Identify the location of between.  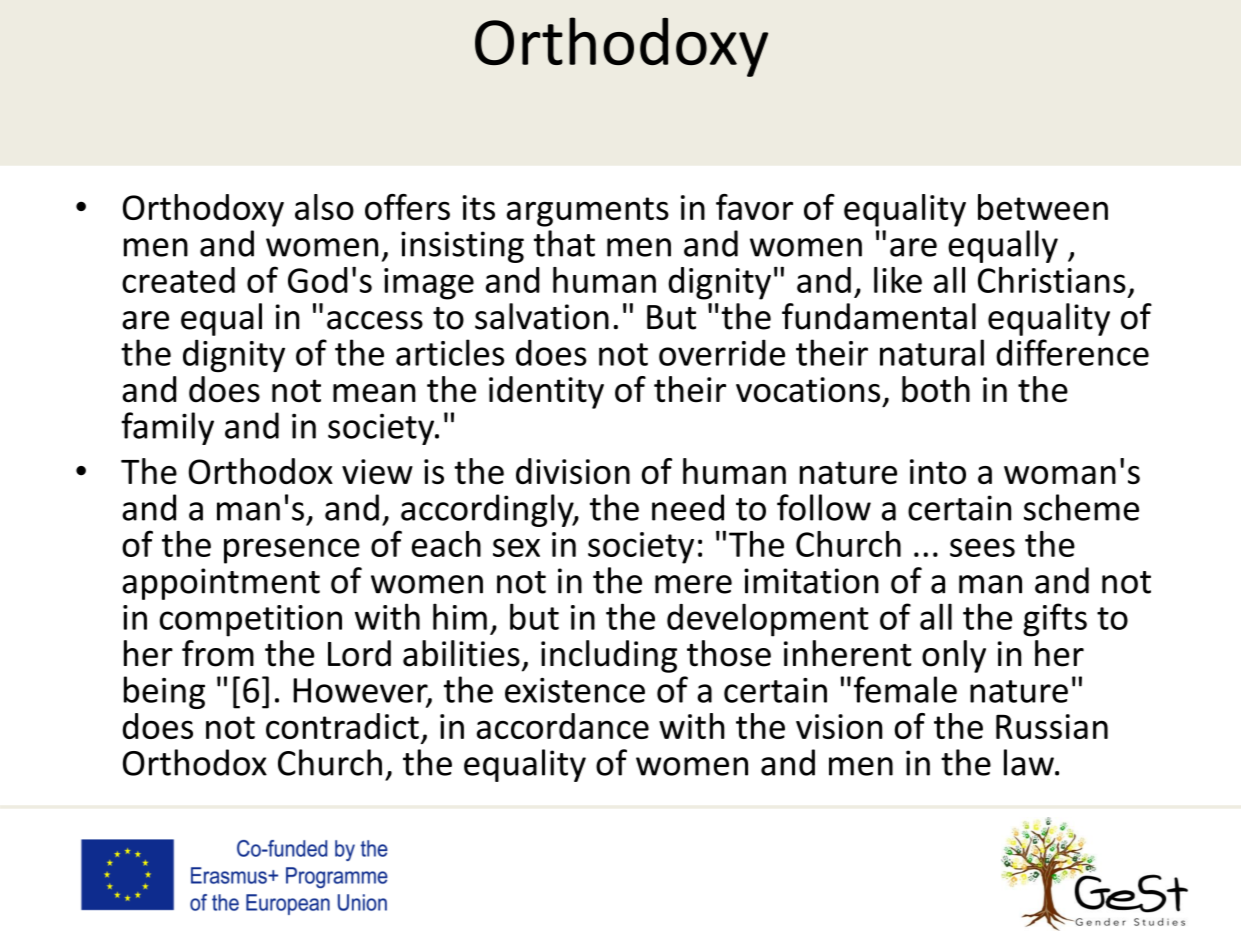
(1043, 207).
